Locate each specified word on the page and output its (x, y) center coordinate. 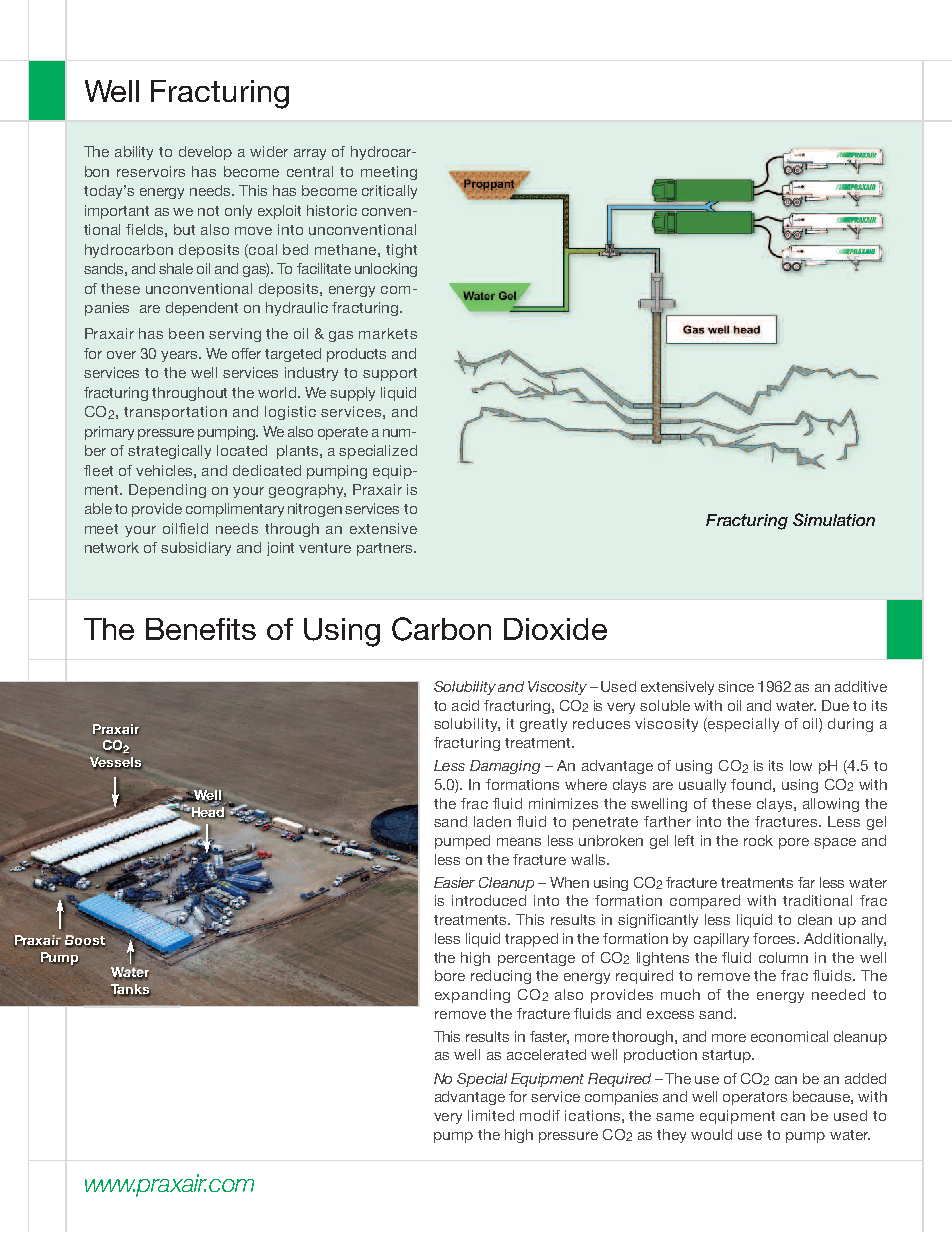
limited (491, 1115)
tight (401, 251)
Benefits (201, 629)
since (736, 686)
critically (389, 192)
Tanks (130, 990)
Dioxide (555, 629)
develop (205, 153)
